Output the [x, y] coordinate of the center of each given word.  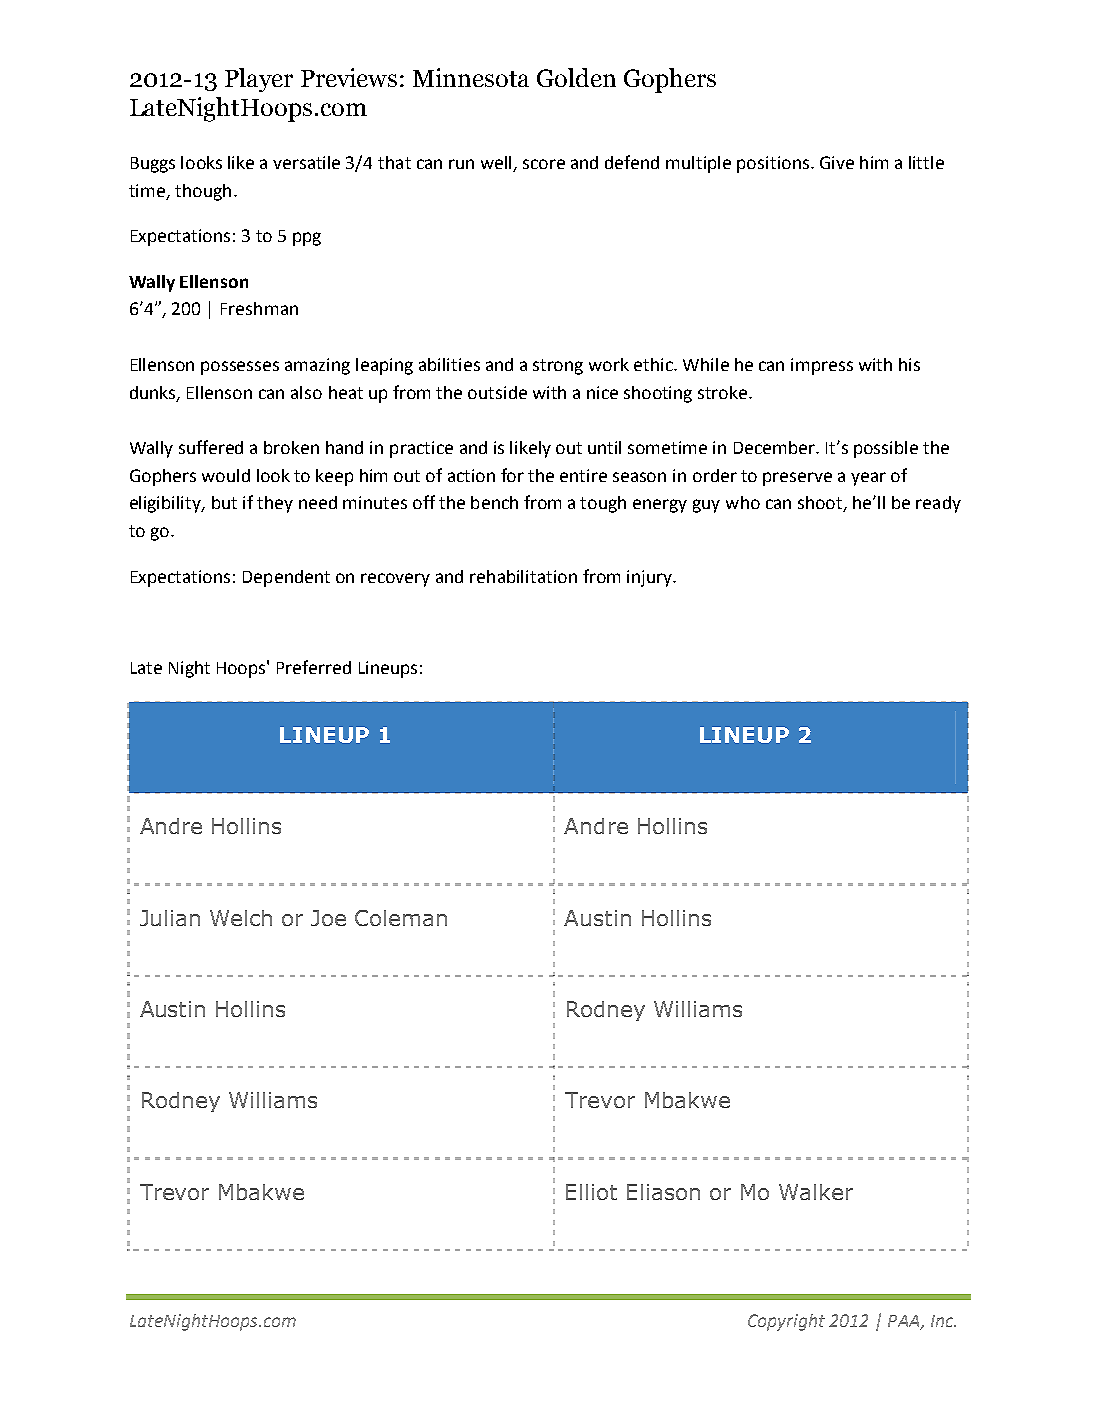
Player [259, 80]
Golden [576, 77]
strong [558, 367]
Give [837, 162]
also [306, 392]
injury [650, 578]
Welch [241, 918]
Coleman [401, 918]
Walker [816, 1192]
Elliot [591, 1192]
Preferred [314, 667]
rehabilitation [523, 576]
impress [822, 366]
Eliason [663, 1192]
